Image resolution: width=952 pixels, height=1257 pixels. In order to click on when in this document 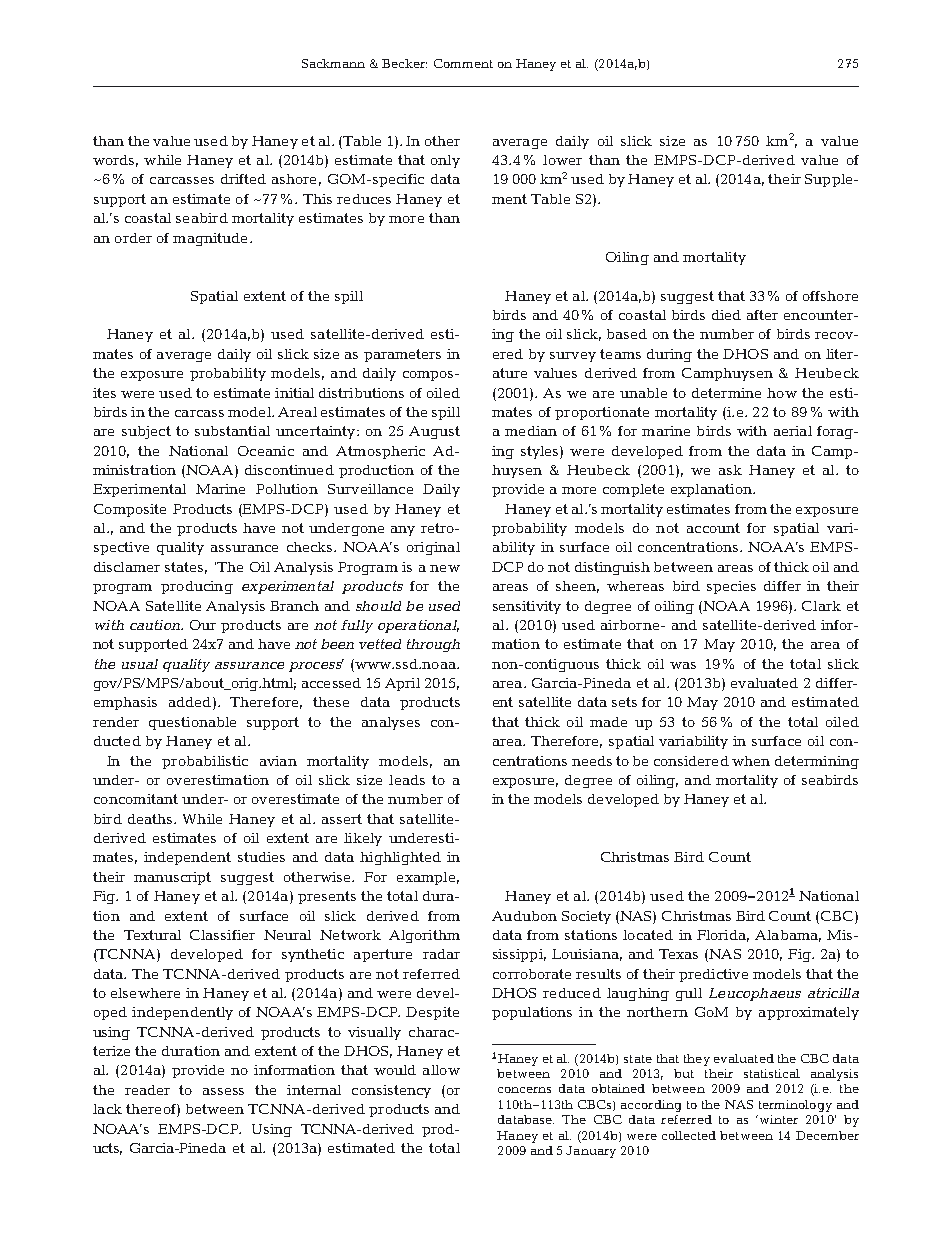, I will do `click(751, 761)`.
